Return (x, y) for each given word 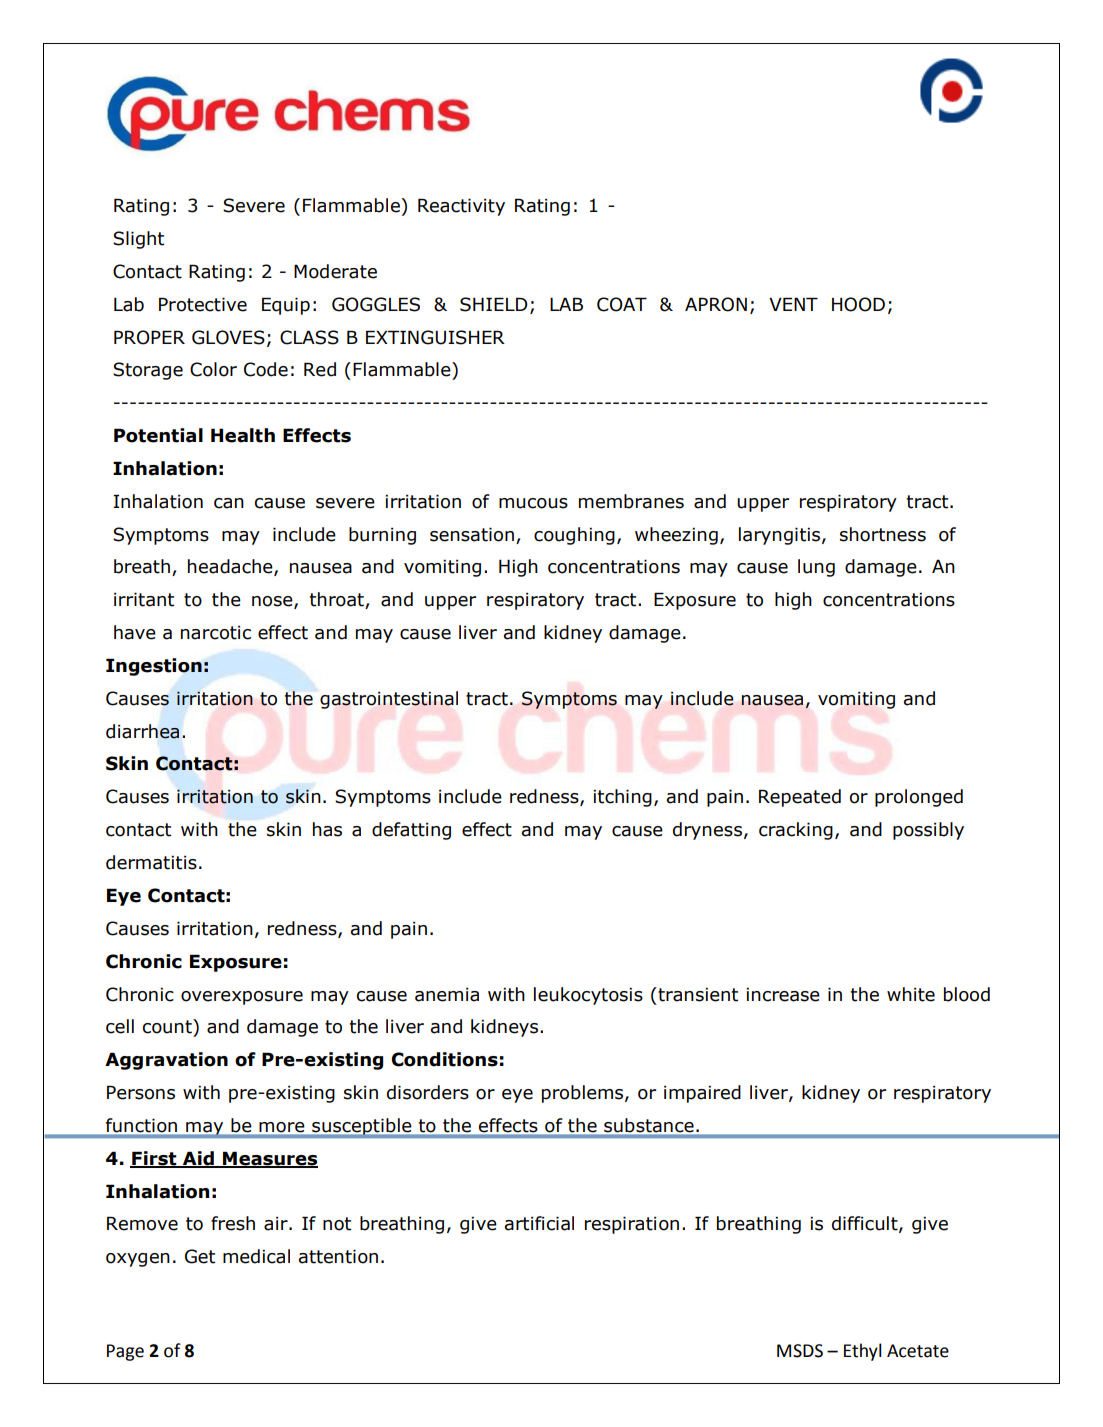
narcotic (216, 633)
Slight (138, 240)
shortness (883, 534)
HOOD (858, 304)
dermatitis (151, 862)
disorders (428, 1092)
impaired (702, 1094)
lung (816, 568)
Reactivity (461, 207)
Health (243, 435)
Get (200, 1256)
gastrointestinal (389, 700)
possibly (928, 831)
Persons (141, 1092)
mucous (533, 503)
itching (622, 798)
